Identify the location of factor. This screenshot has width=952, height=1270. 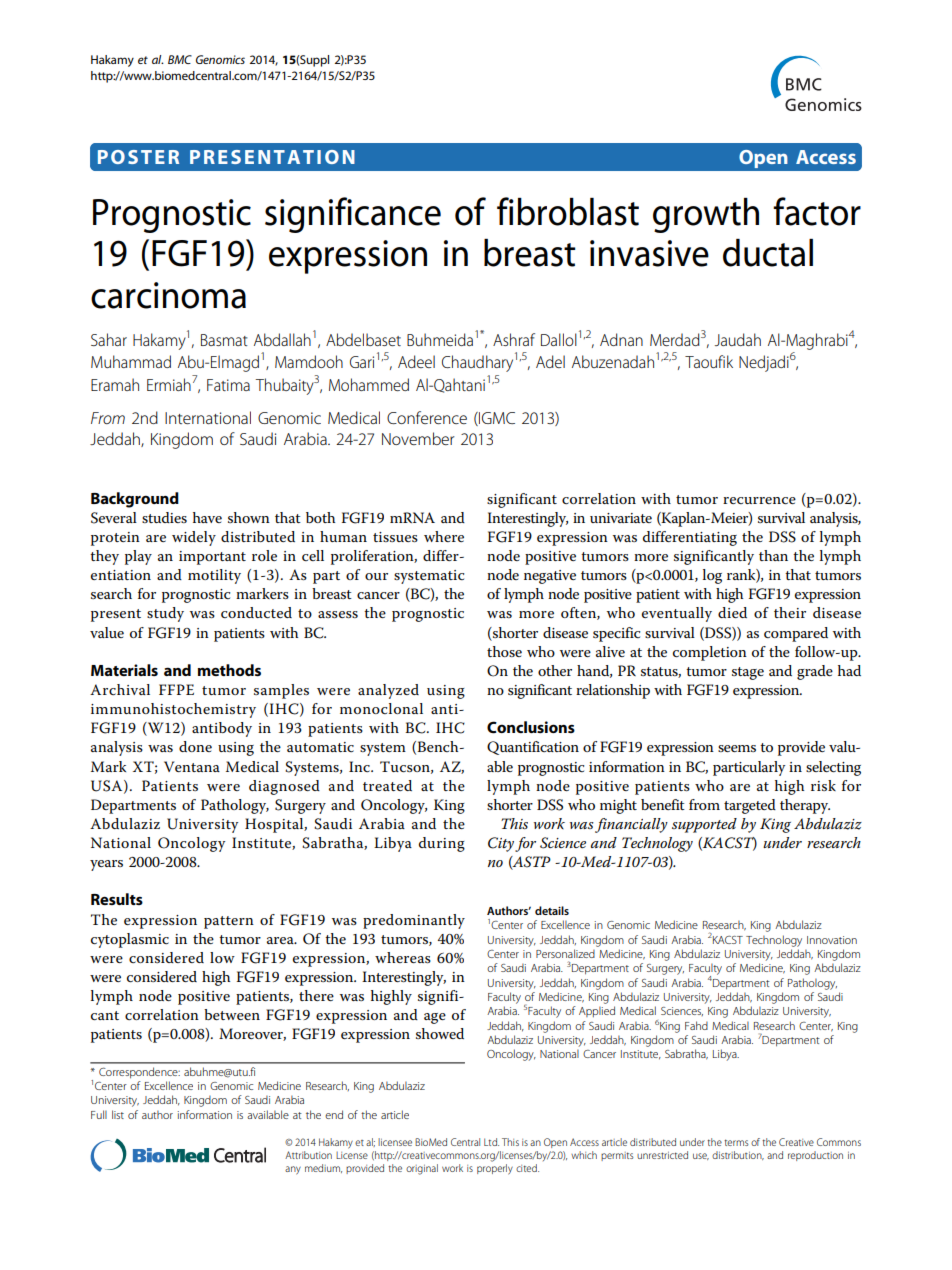
(817, 211).
